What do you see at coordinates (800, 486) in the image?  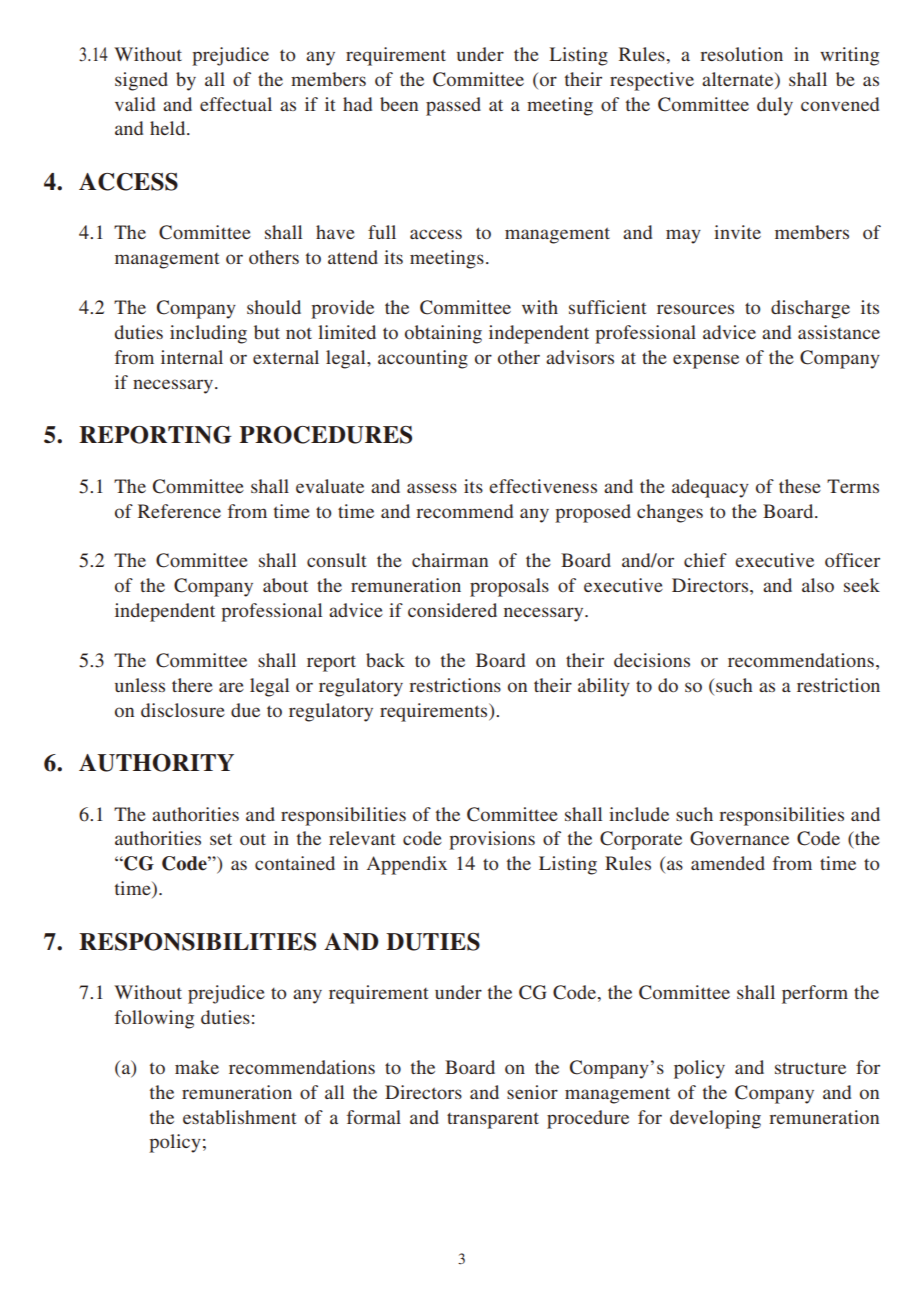 I see `these` at bounding box center [800, 486].
